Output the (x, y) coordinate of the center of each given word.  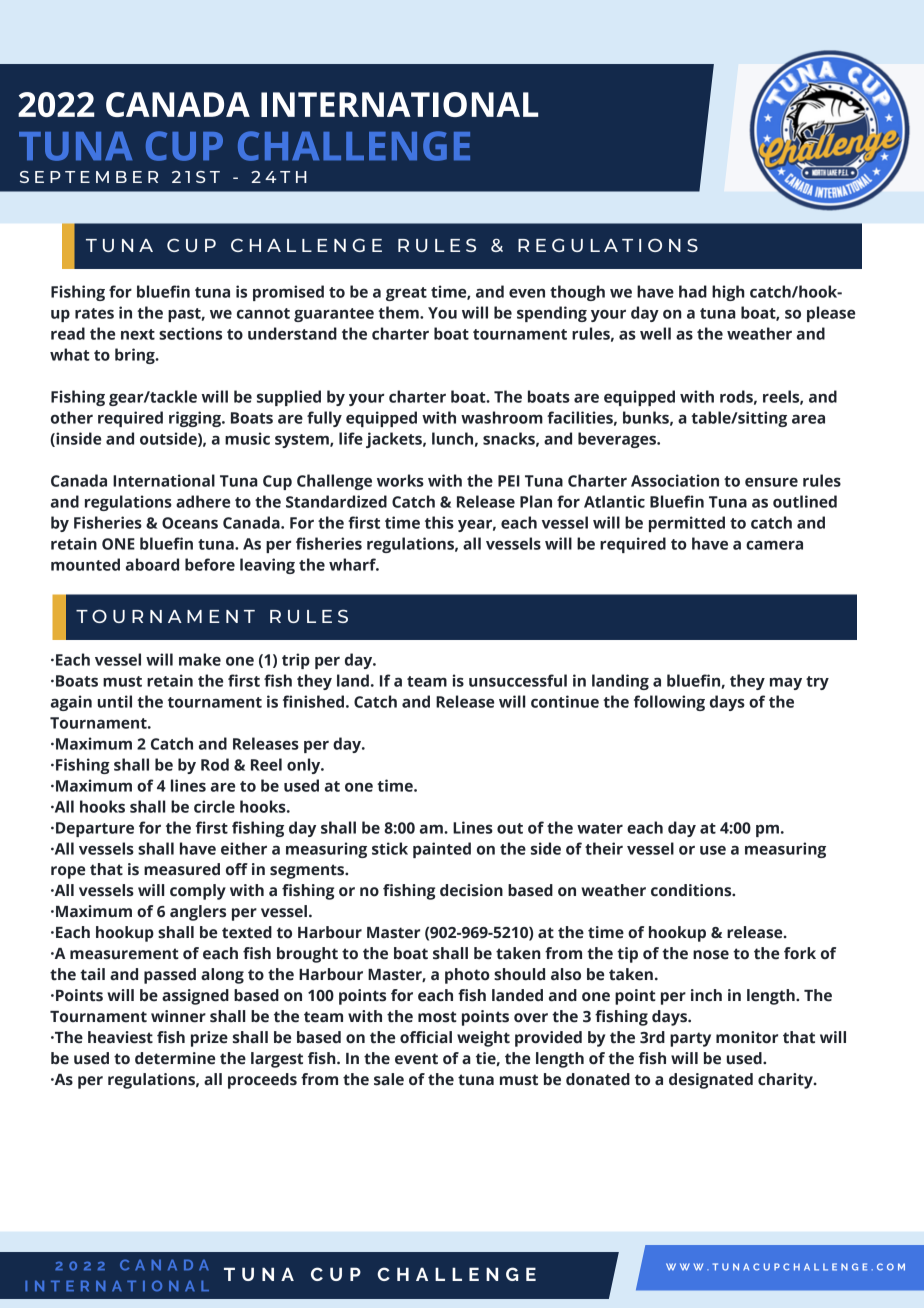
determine (175, 1058)
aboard (152, 564)
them (399, 312)
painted (442, 850)
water (600, 828)
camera (774, 545)
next (138, 334)
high (728, 293)
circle (214, 806)
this (439, 522)
